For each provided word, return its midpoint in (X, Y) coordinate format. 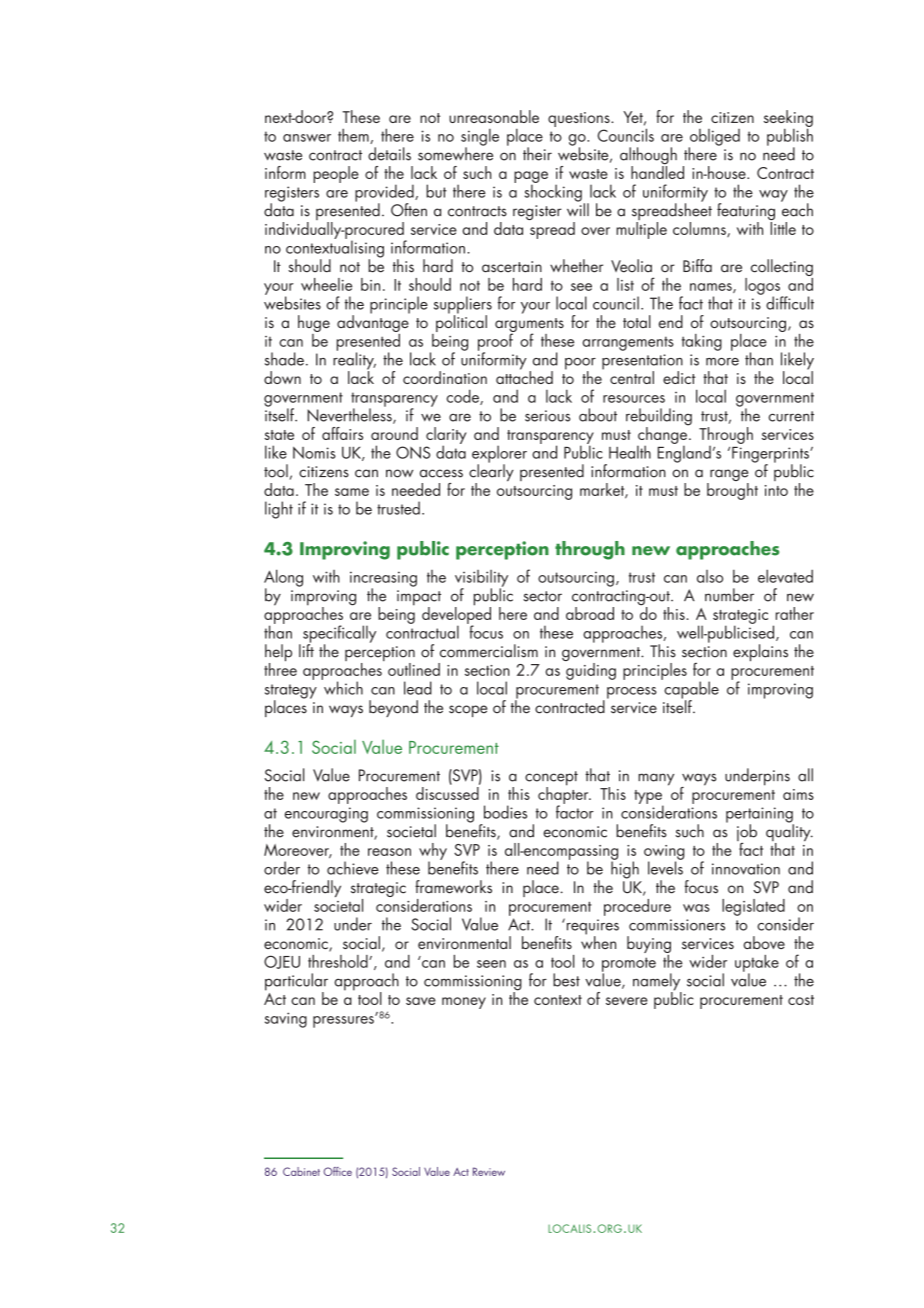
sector (542, 596)
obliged (714, 138)
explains (760, 653)
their (537, 154)
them (354, 136)
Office (338, 1171)
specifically (339, 635)
